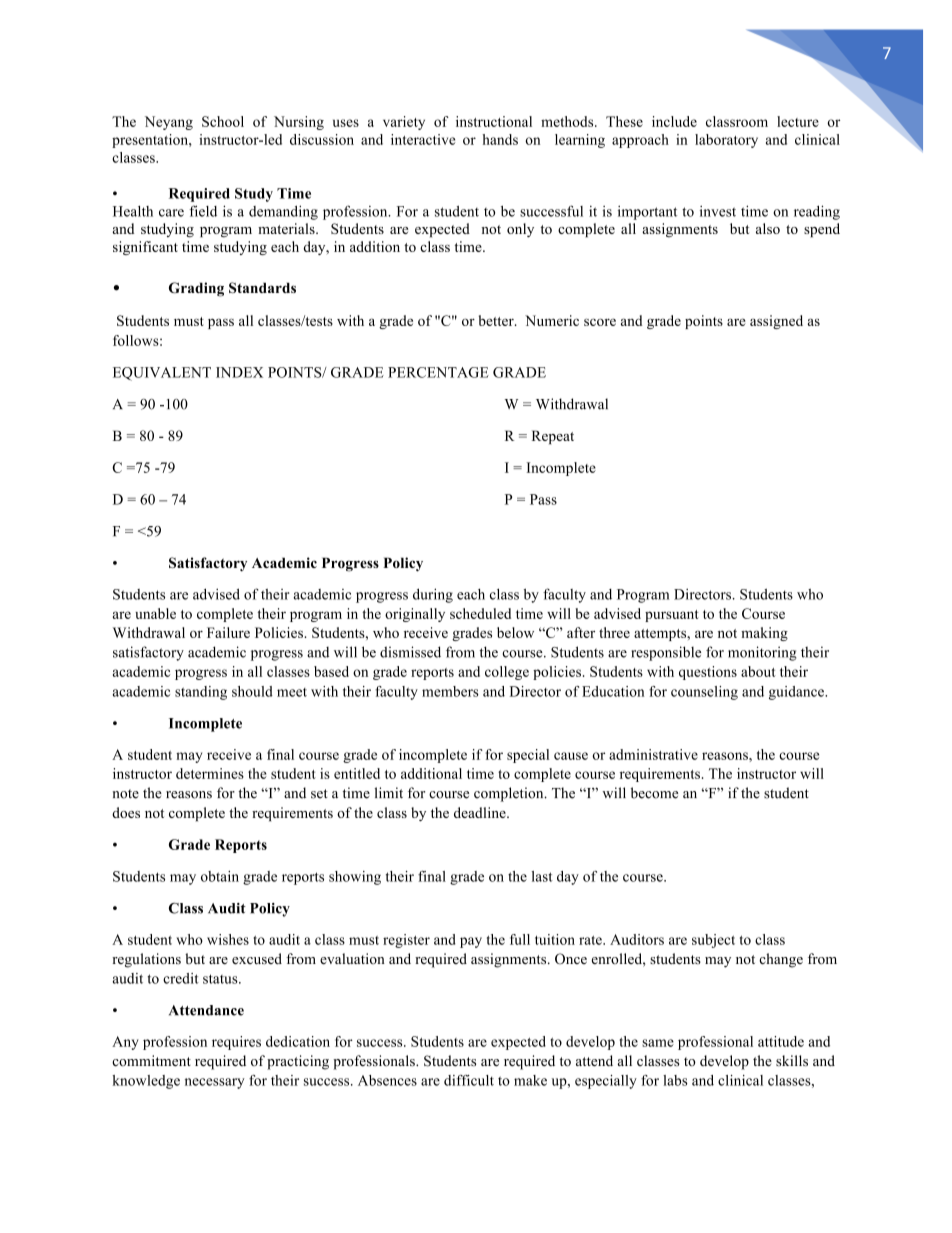  I want to click on laboratory, so click(726, 141).
